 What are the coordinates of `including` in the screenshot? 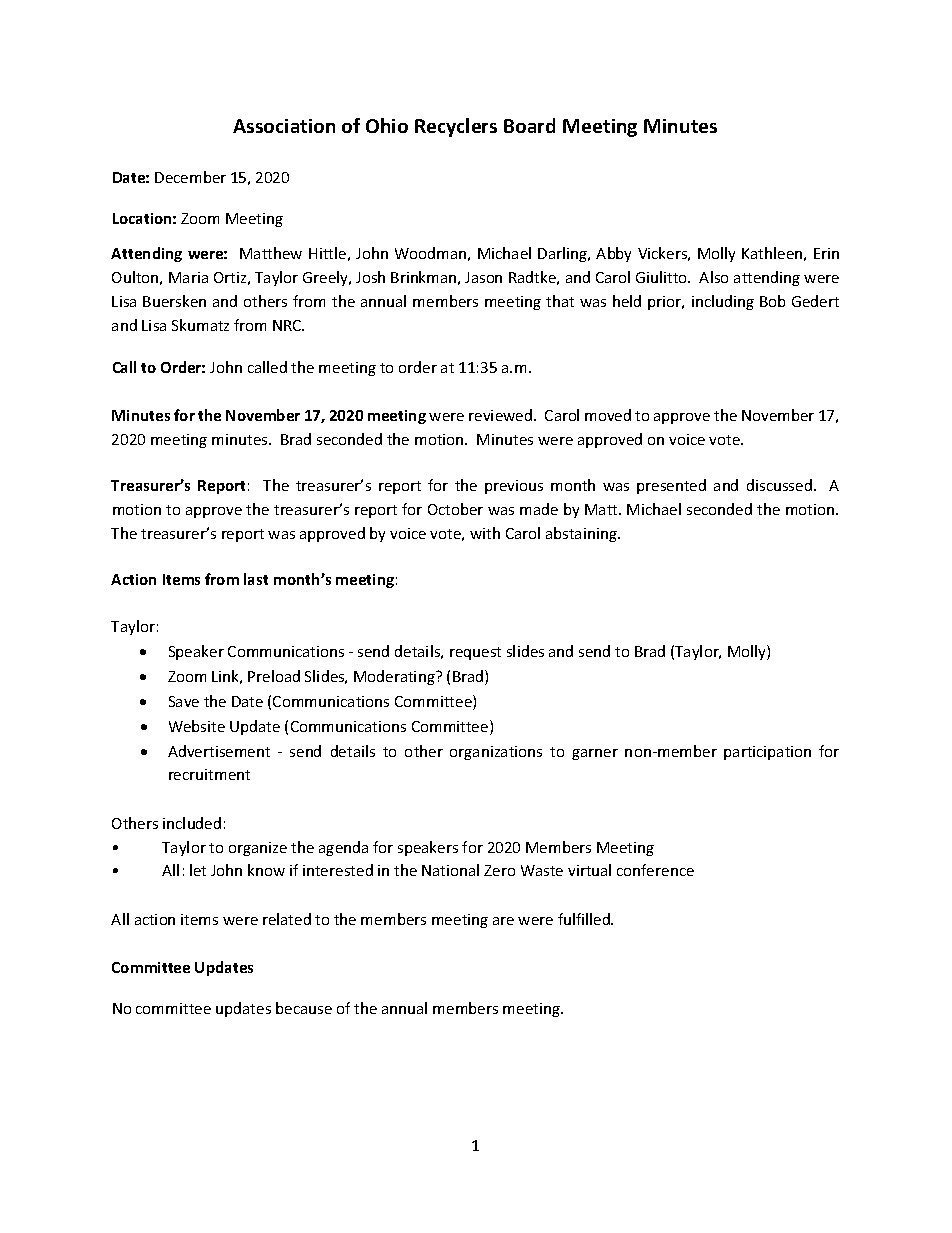 It's located at (723, 302).
